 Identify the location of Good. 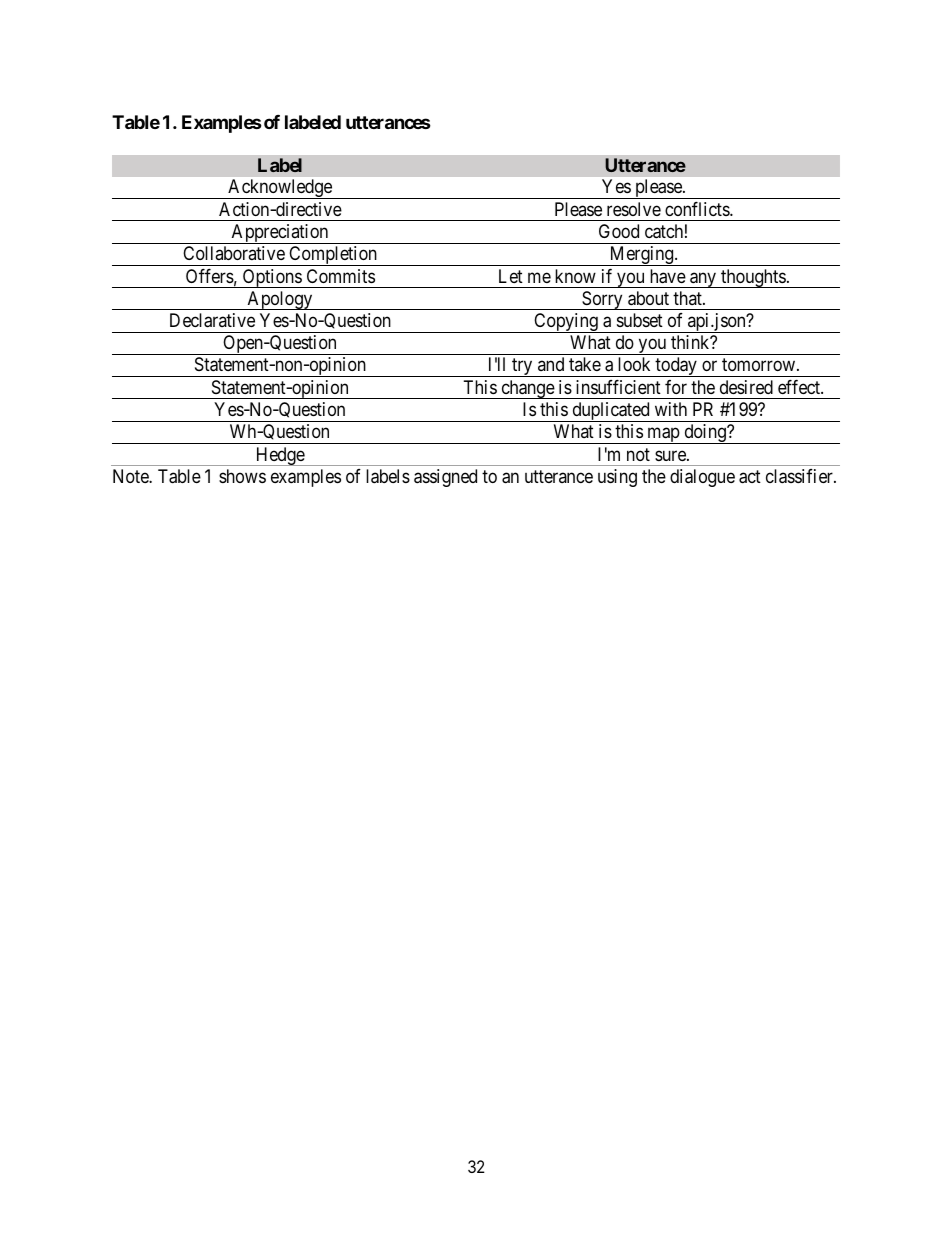
(619, 231).
